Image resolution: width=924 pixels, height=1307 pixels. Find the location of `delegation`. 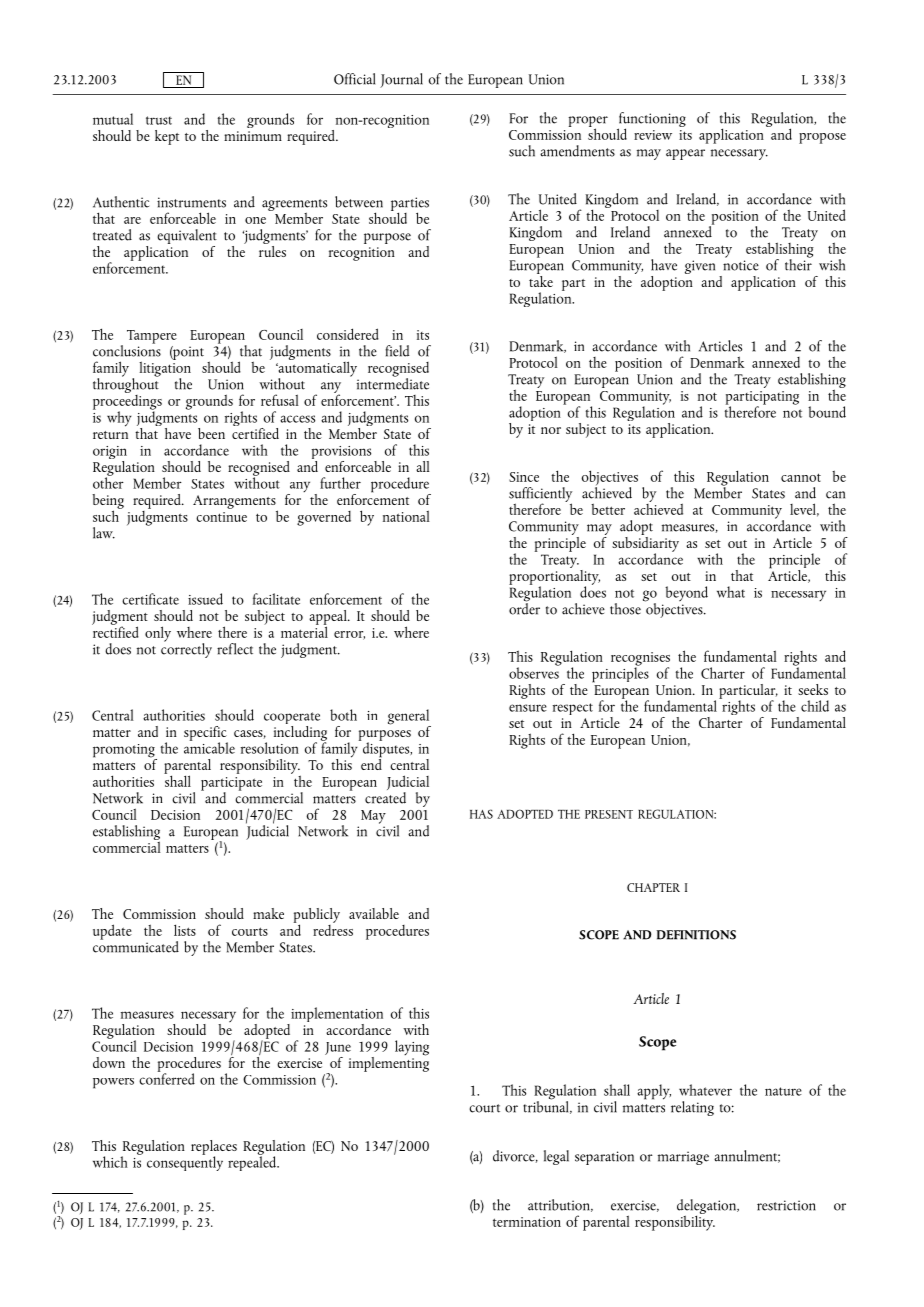

delegation is located at coordinates (707, 1207).
